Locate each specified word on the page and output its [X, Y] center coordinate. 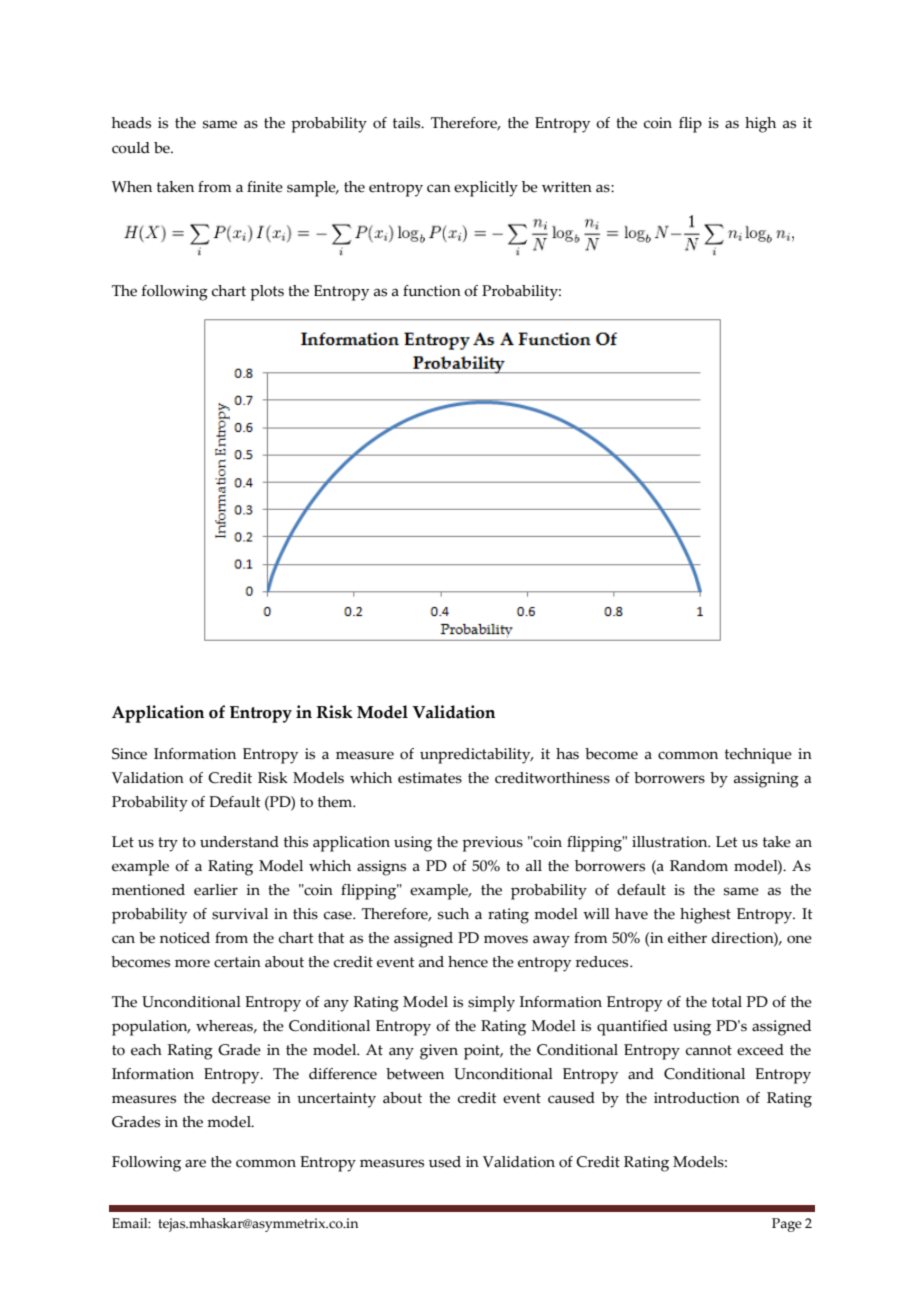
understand [239, 842]
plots [267, 293]
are [195, 1163]
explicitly [486, 189]
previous [492, 844]
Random [699, 866]
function [432, 291]
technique [758, 756]
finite [265, 187]
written [567, 187]
